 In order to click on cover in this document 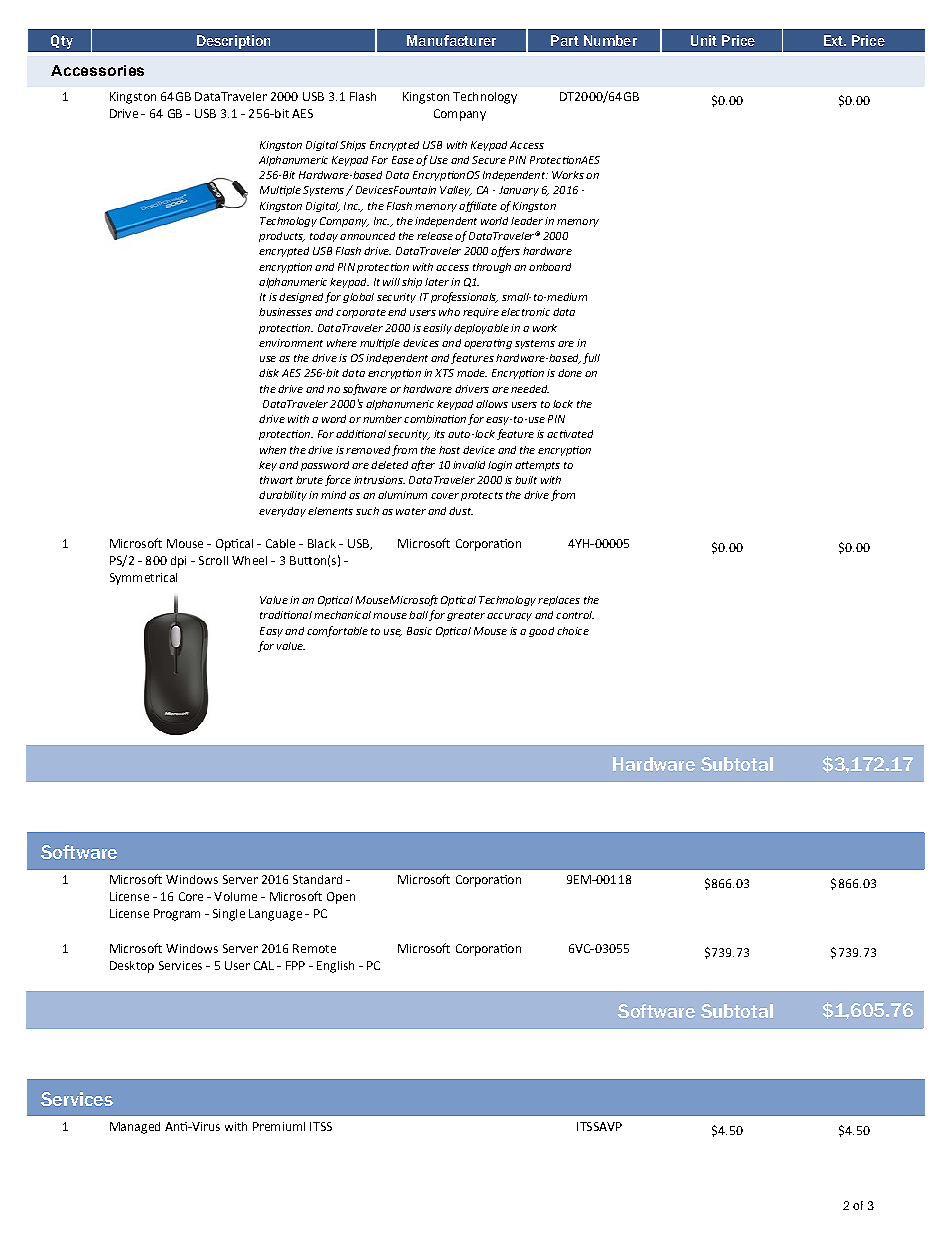, I will do `click(445, 496)`.
